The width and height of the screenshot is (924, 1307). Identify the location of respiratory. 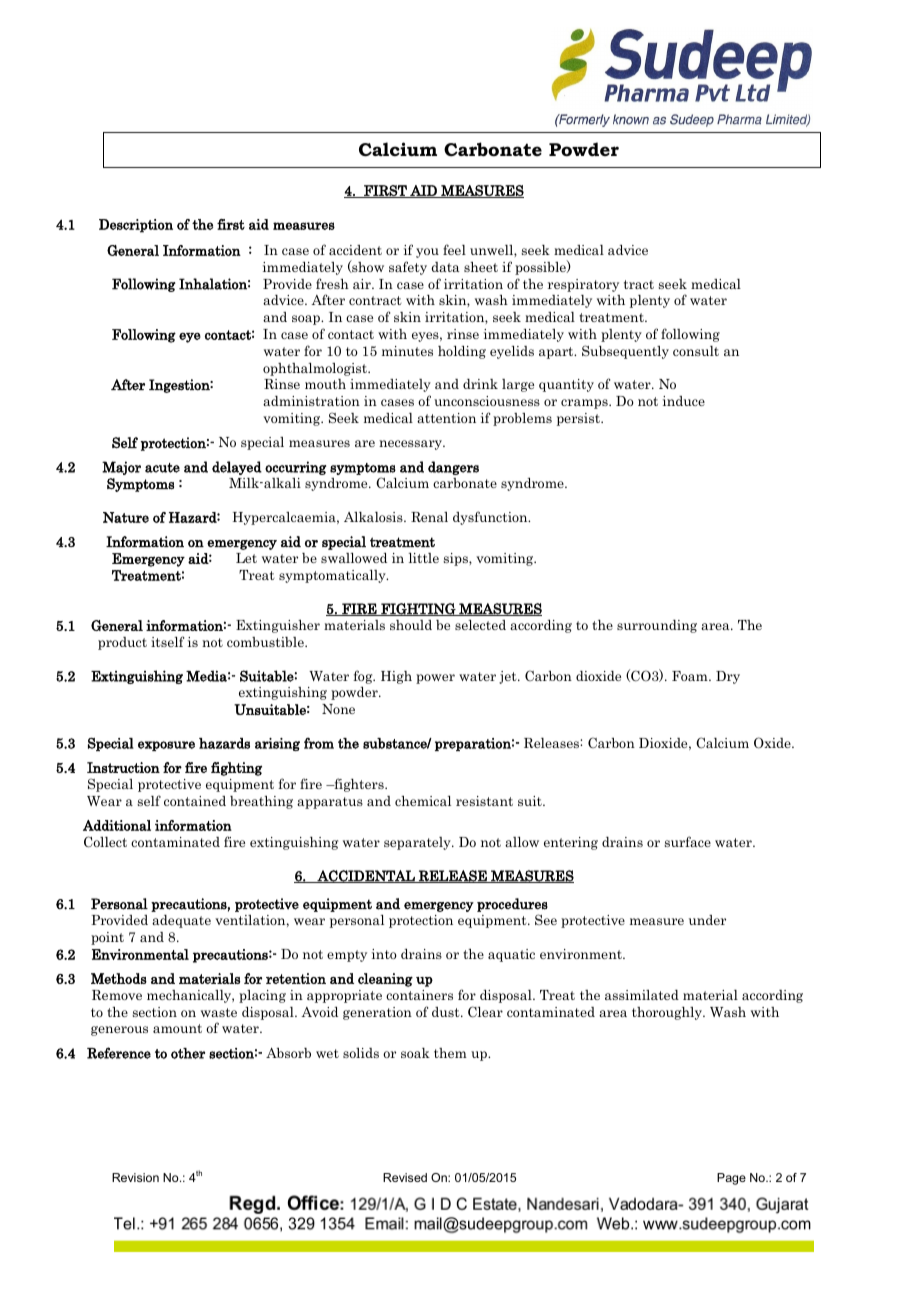
(583, 285).
